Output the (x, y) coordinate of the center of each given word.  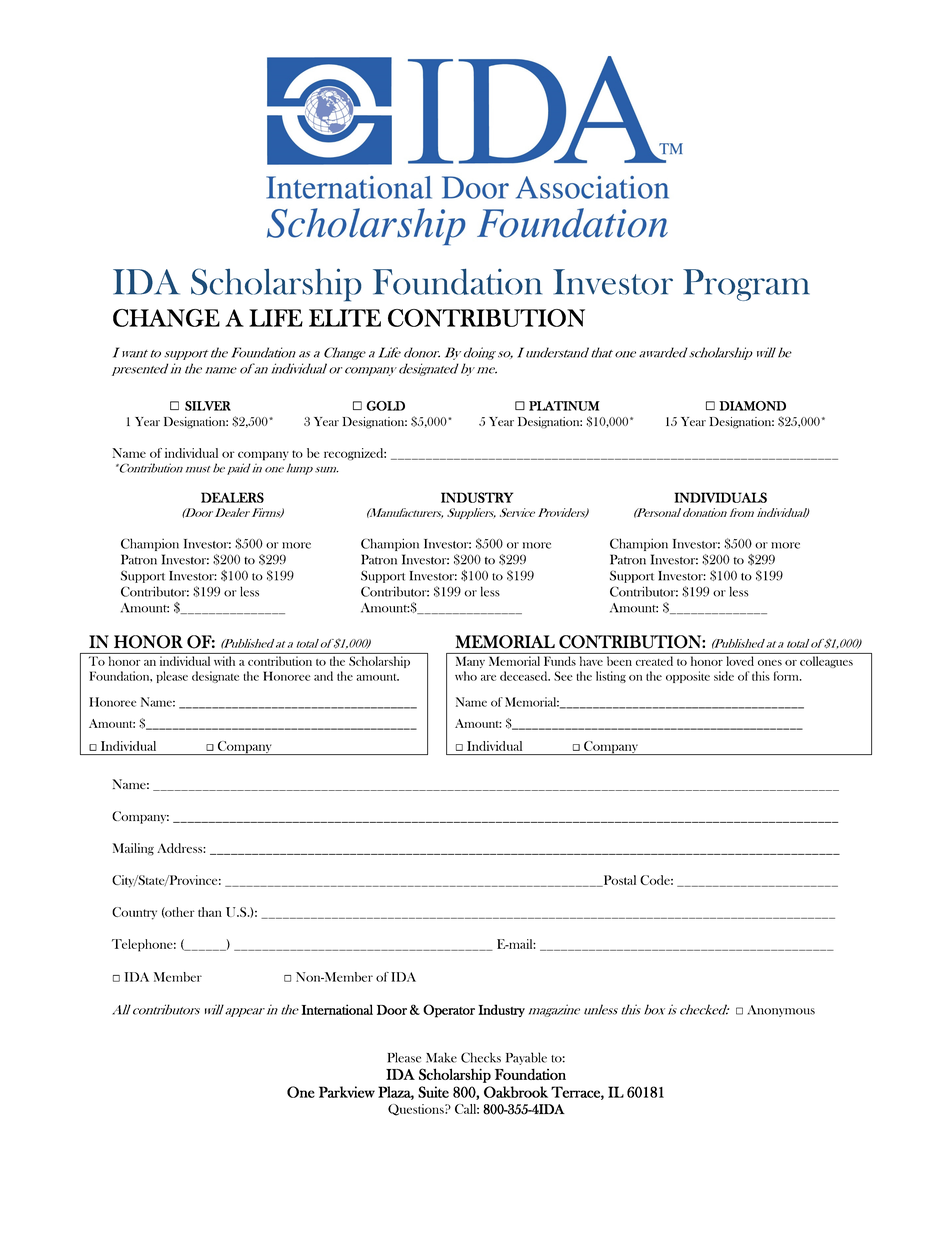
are (488, 678)
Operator (449, 1011)
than (210, 912)
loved (740, 661)
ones (770, 663)
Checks (481, 1057)
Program (746, 285)
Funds (560, 661)
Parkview (347, 1092)
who (466, 676)
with (224, 661)
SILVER (208, 406)
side (724, 676)
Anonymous (781, 1011)
